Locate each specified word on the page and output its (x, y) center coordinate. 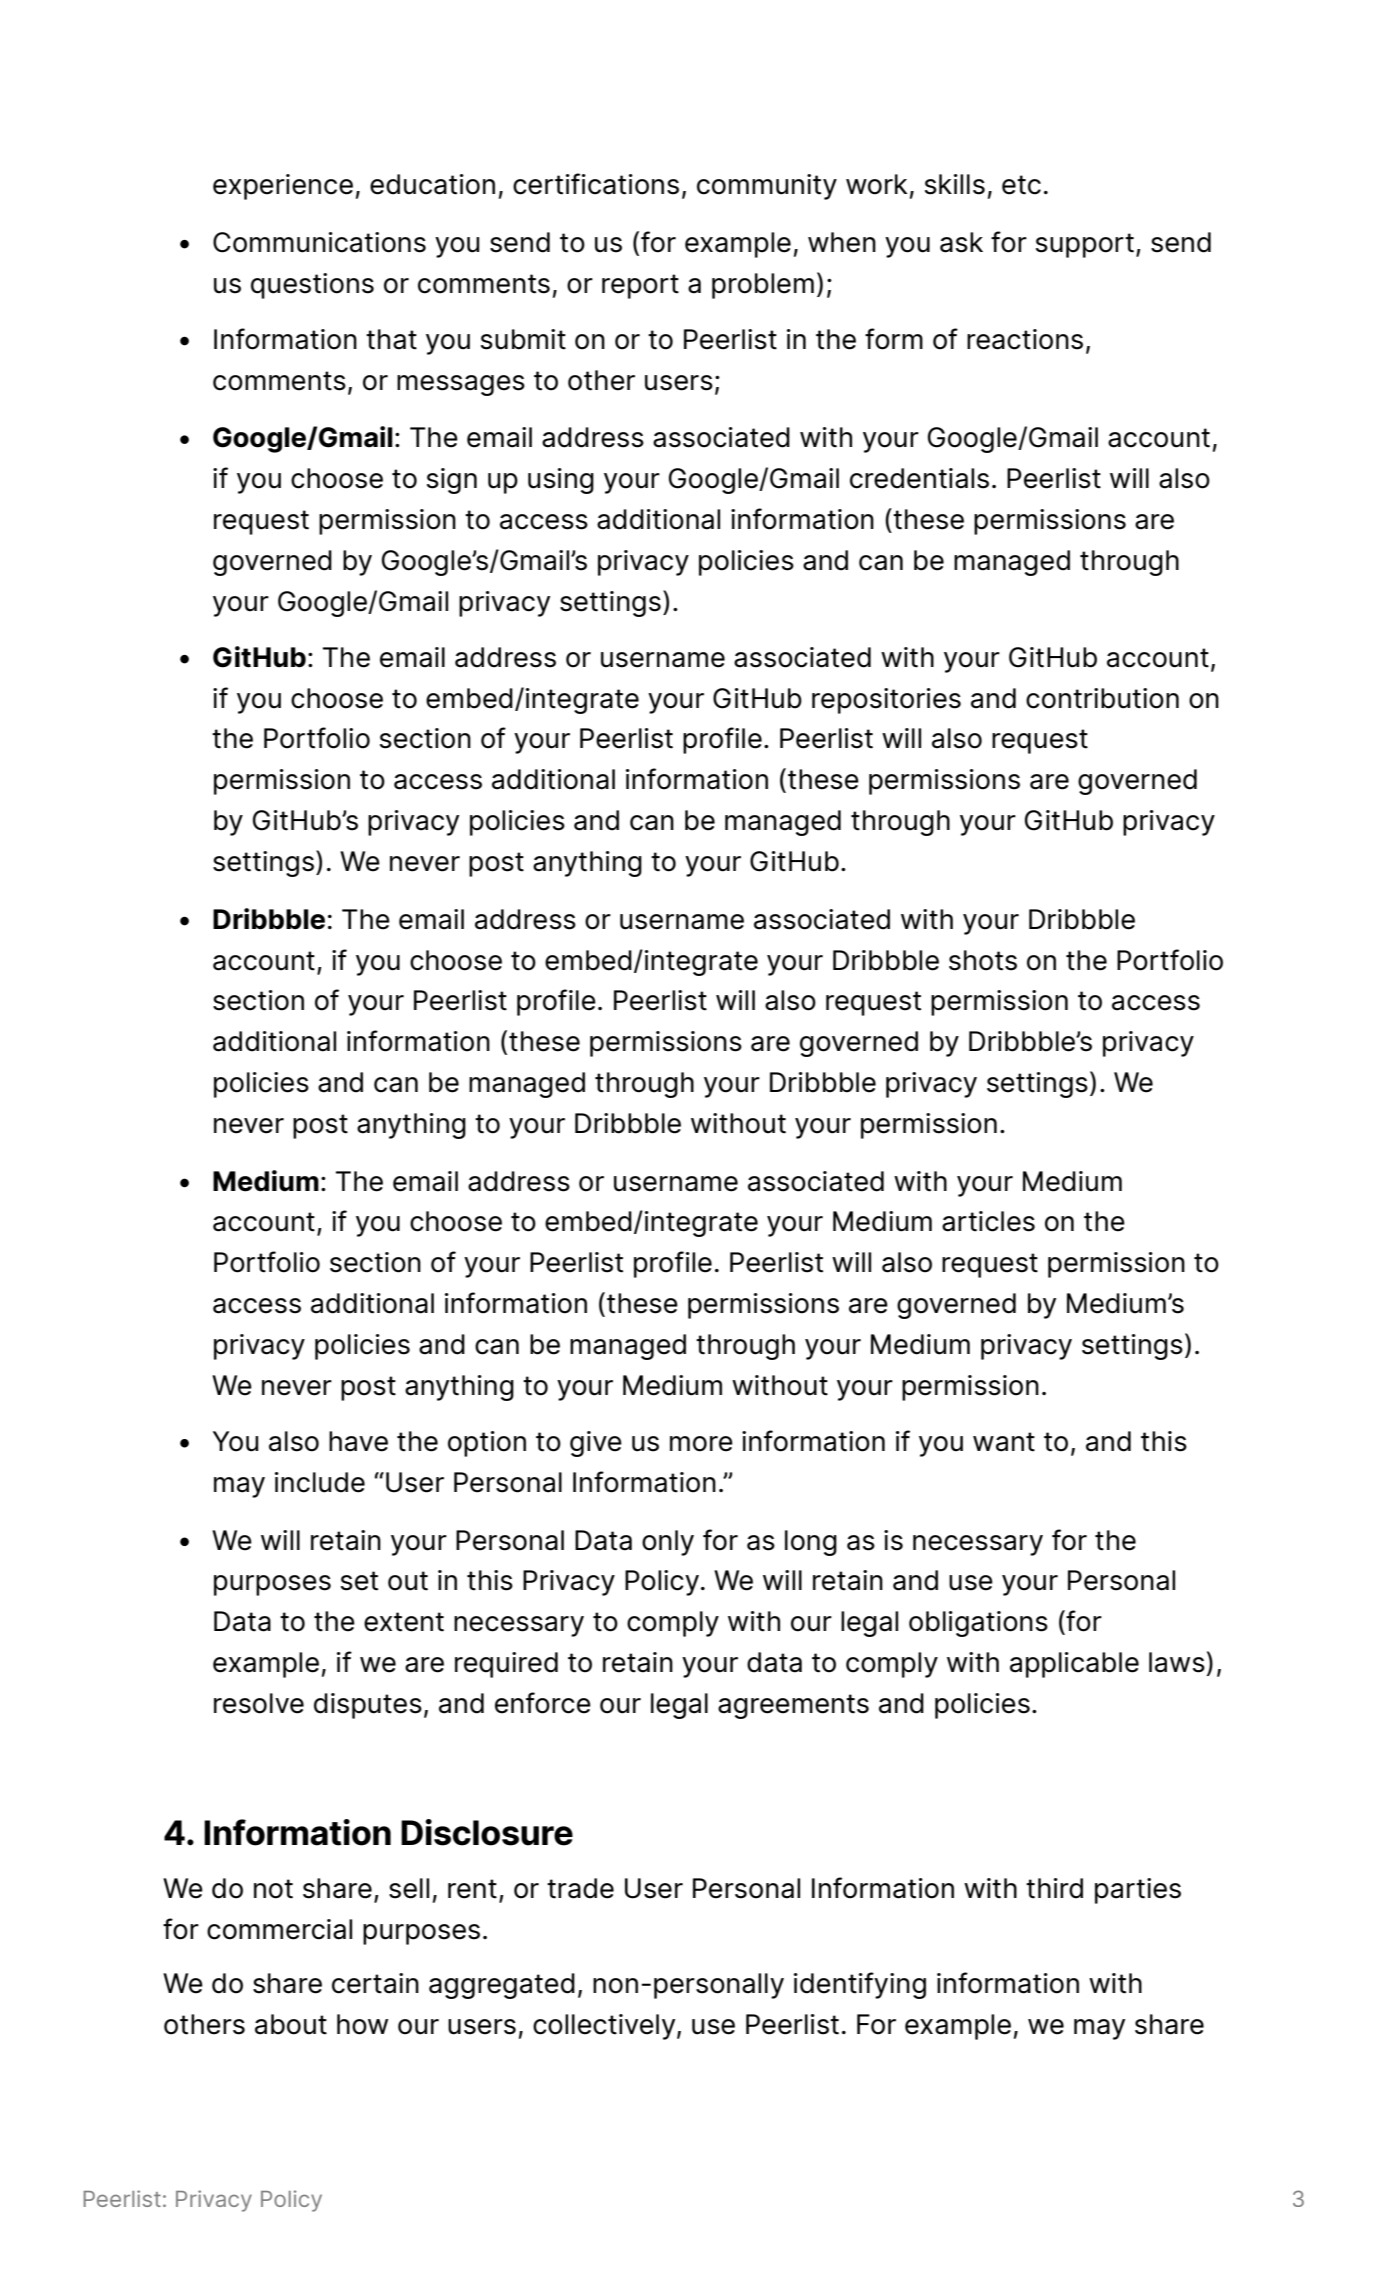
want (1004, 1442)
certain (375, 1983)
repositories (886, 701)
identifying (860, 1985)
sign (452, 481)
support (1085, 245)
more (701, 1444)
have (358, 1441)
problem (763, 286)
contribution (1102, 698)
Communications (319, 242)
